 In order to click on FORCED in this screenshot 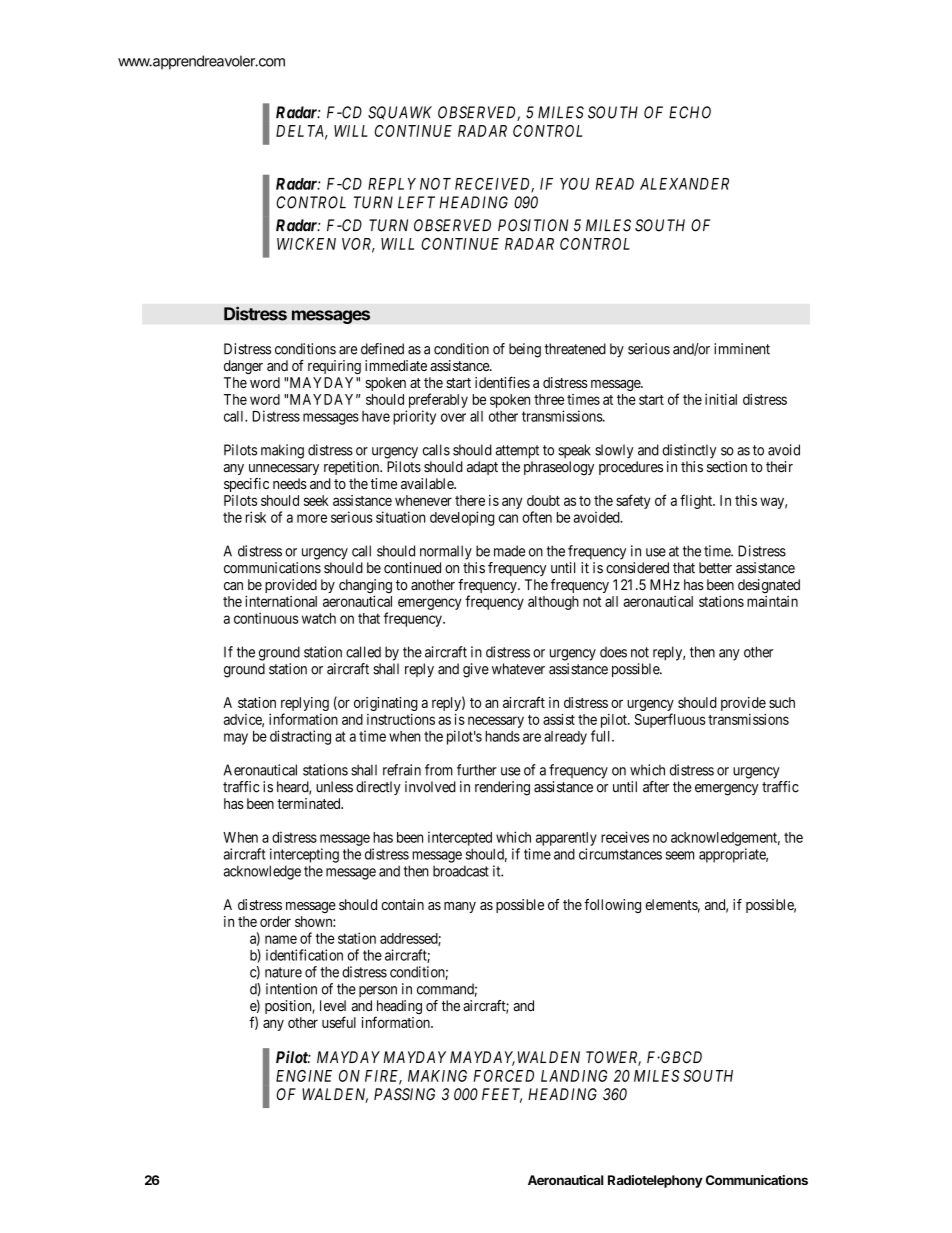, I will do `click(504, 1076)`.
